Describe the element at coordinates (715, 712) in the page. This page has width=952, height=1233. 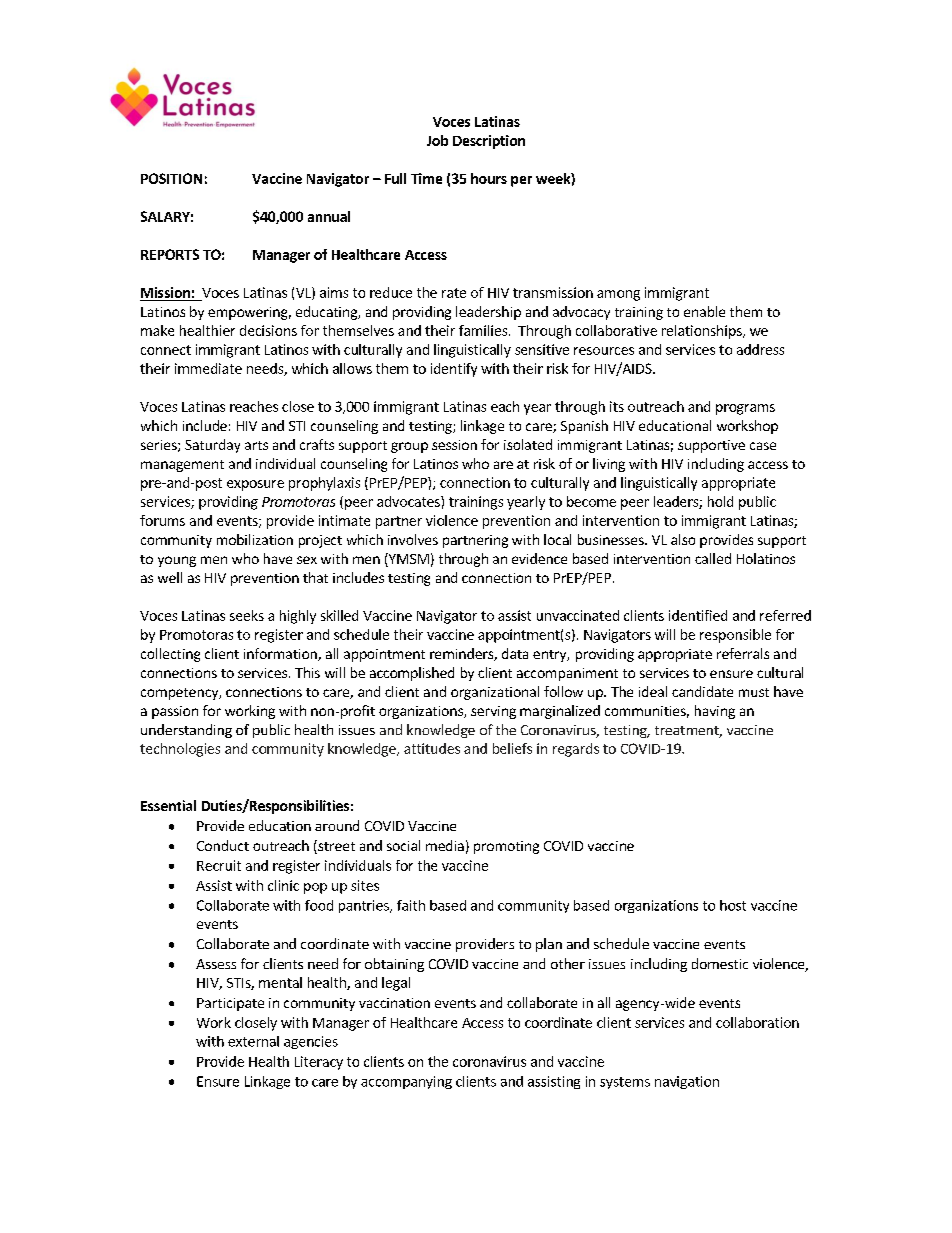
I see `having` at that location.
